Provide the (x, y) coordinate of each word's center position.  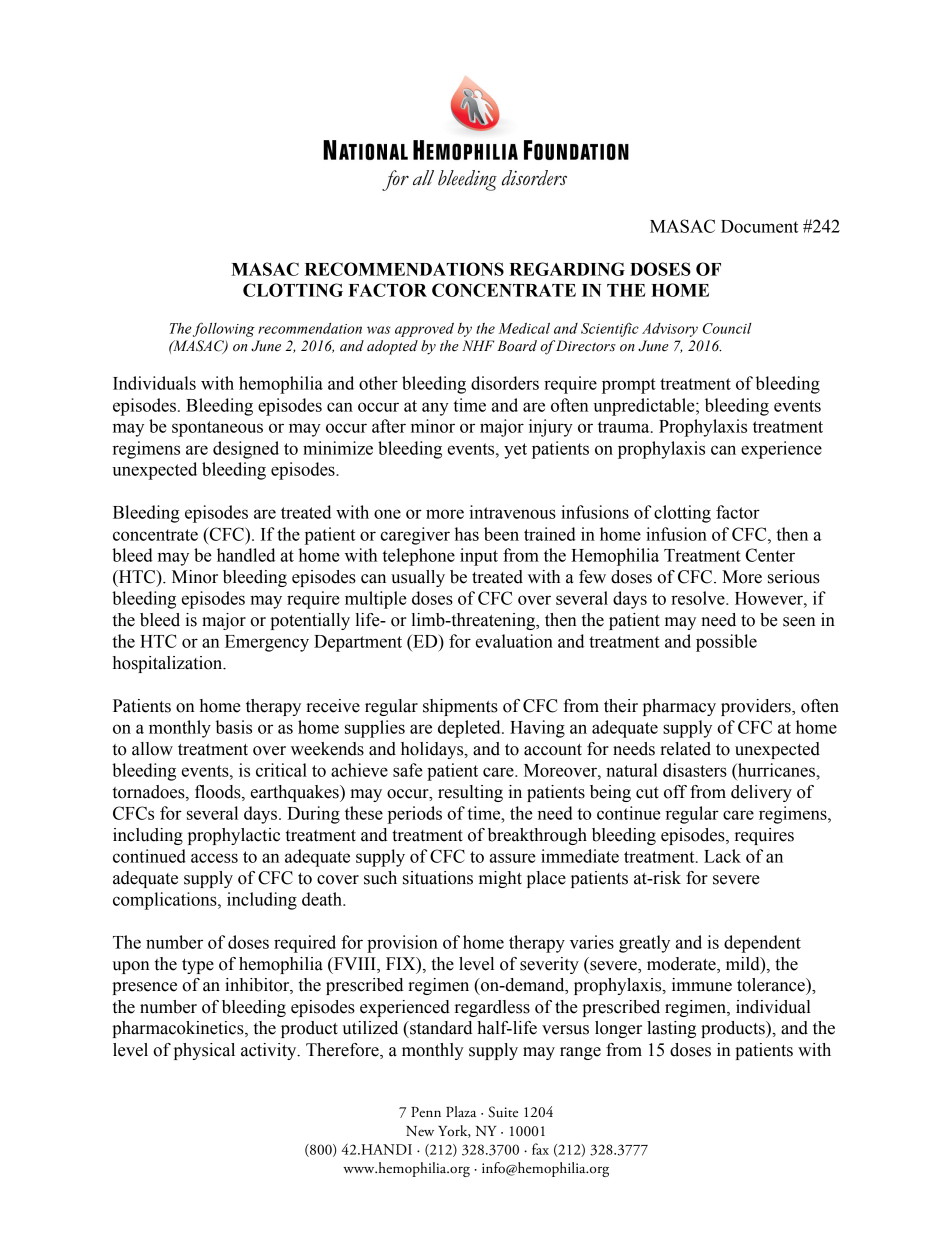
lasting (671, 1029)
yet (515, 451)
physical (204, 1051)
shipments (460, 707)
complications (166, 901)
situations (438, 878)
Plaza (461, 1111)
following (224, 329)
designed (246, 450)
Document (759, 226)
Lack (722, 856)
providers (757, 707)
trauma (625, 427)
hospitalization (169, 664)
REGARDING (567, 269)
